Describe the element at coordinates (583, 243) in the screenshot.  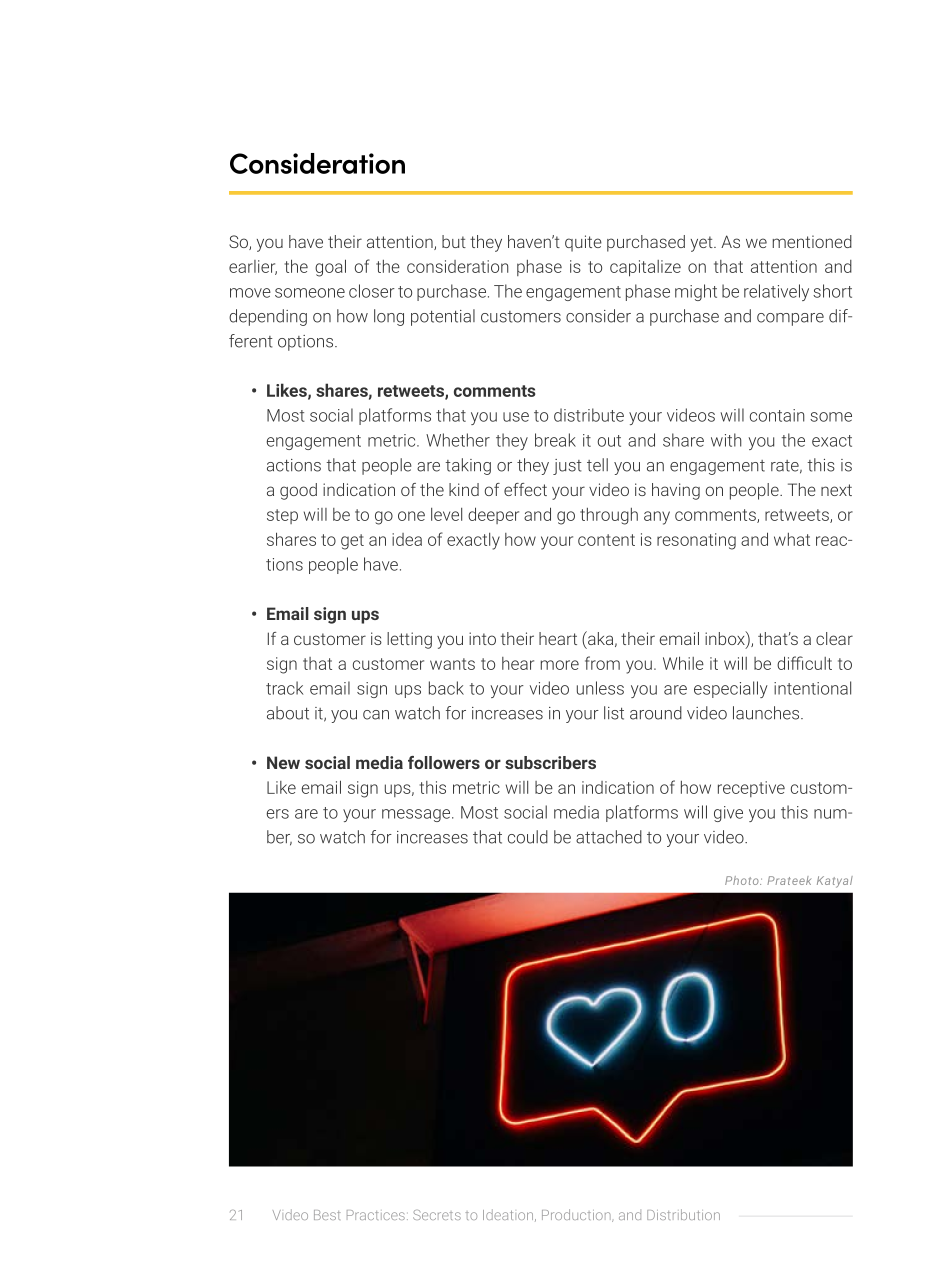
I see `quite` at that location.
